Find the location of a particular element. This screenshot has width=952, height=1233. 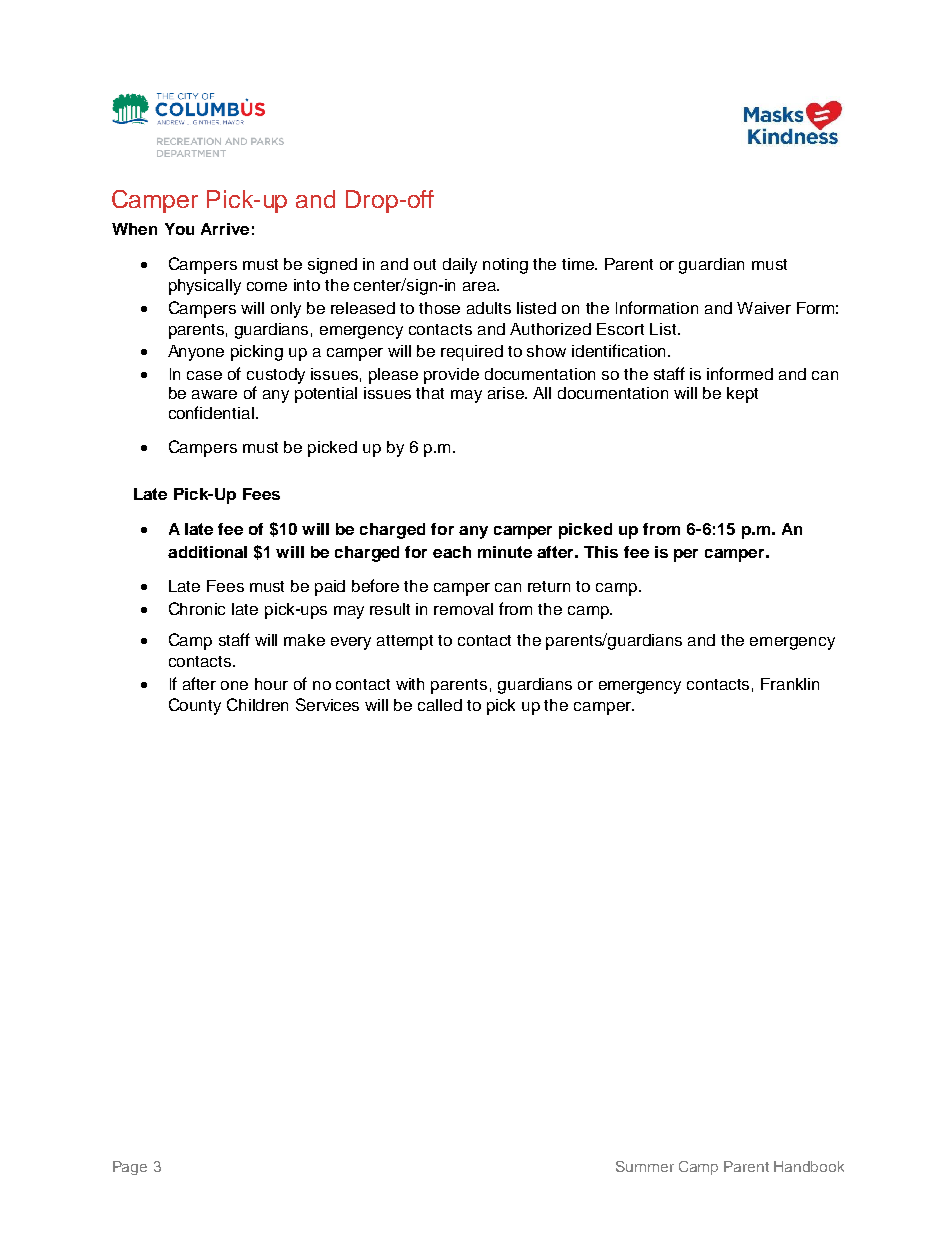

Summer is located at coordinates (645, 1166).
